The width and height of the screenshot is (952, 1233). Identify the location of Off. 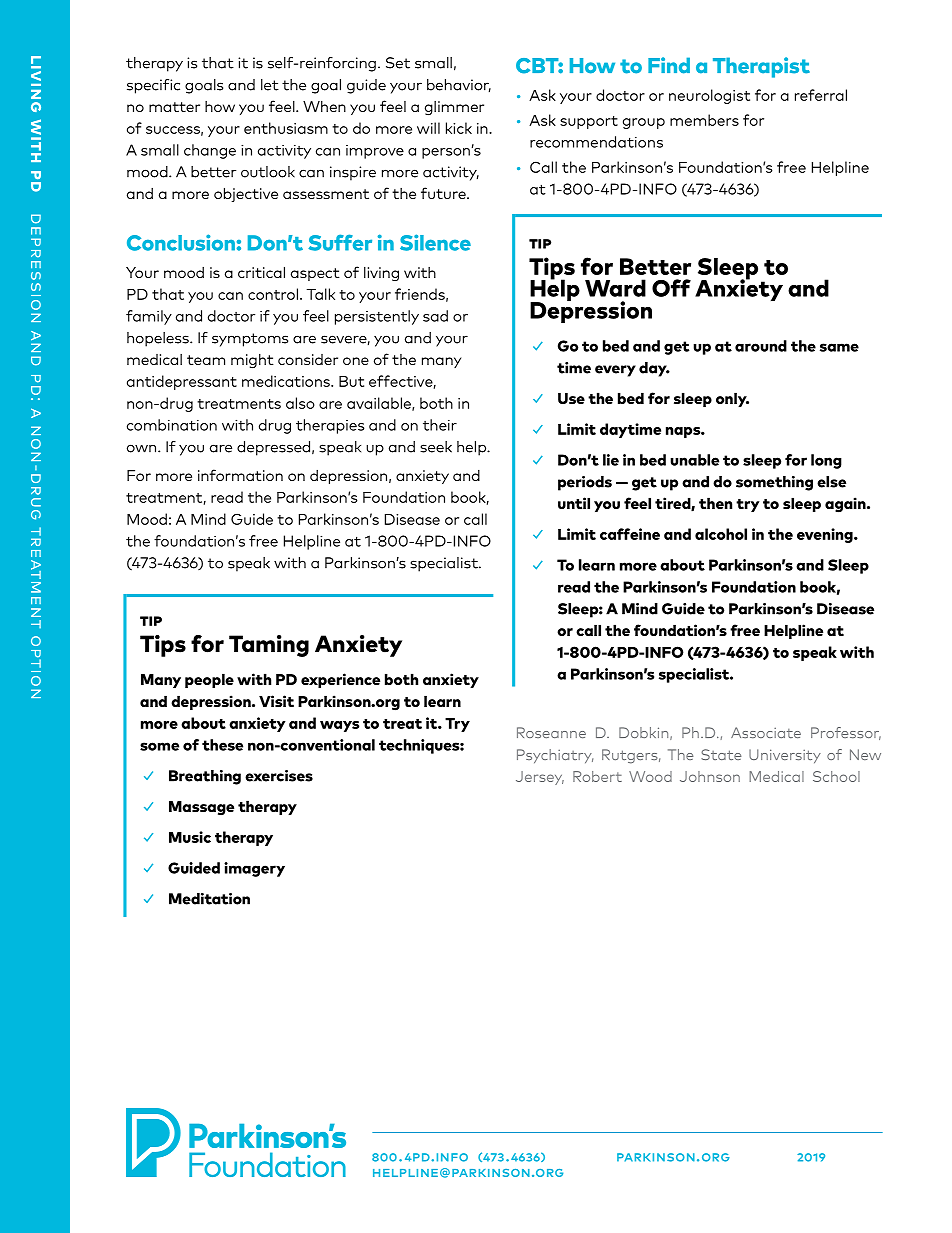
(671, 288).
